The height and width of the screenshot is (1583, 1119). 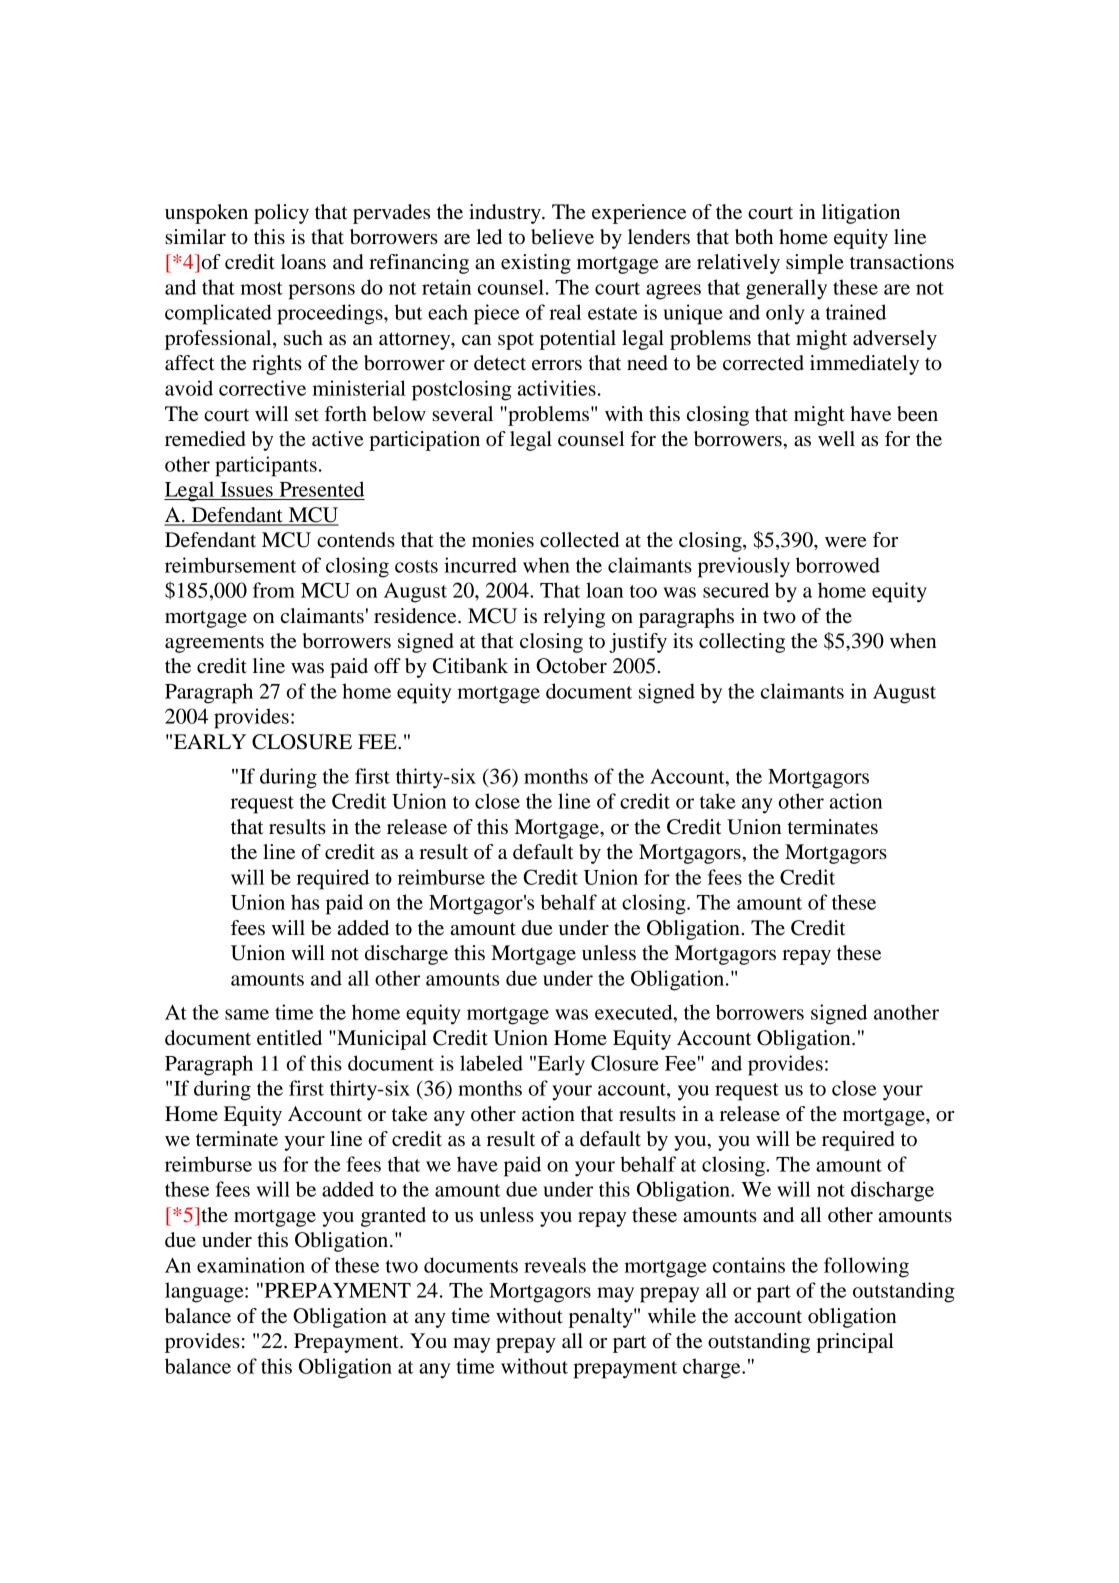 What do you see at coordinates (305, 902) in the screenshot?
I see `has` at bounding box center [305, 902].
